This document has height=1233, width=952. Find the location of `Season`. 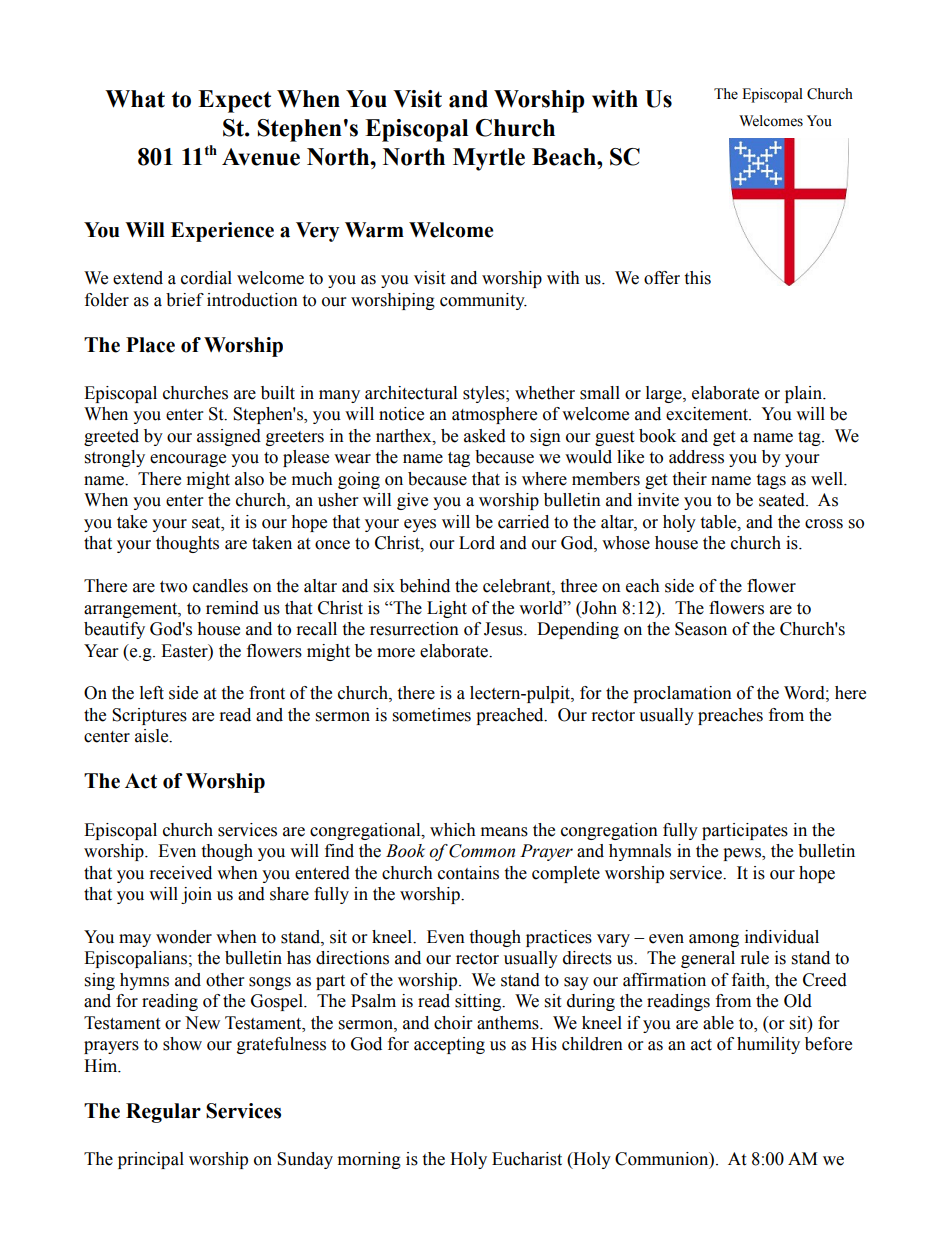

Season is located at coordinates (701, 629).
